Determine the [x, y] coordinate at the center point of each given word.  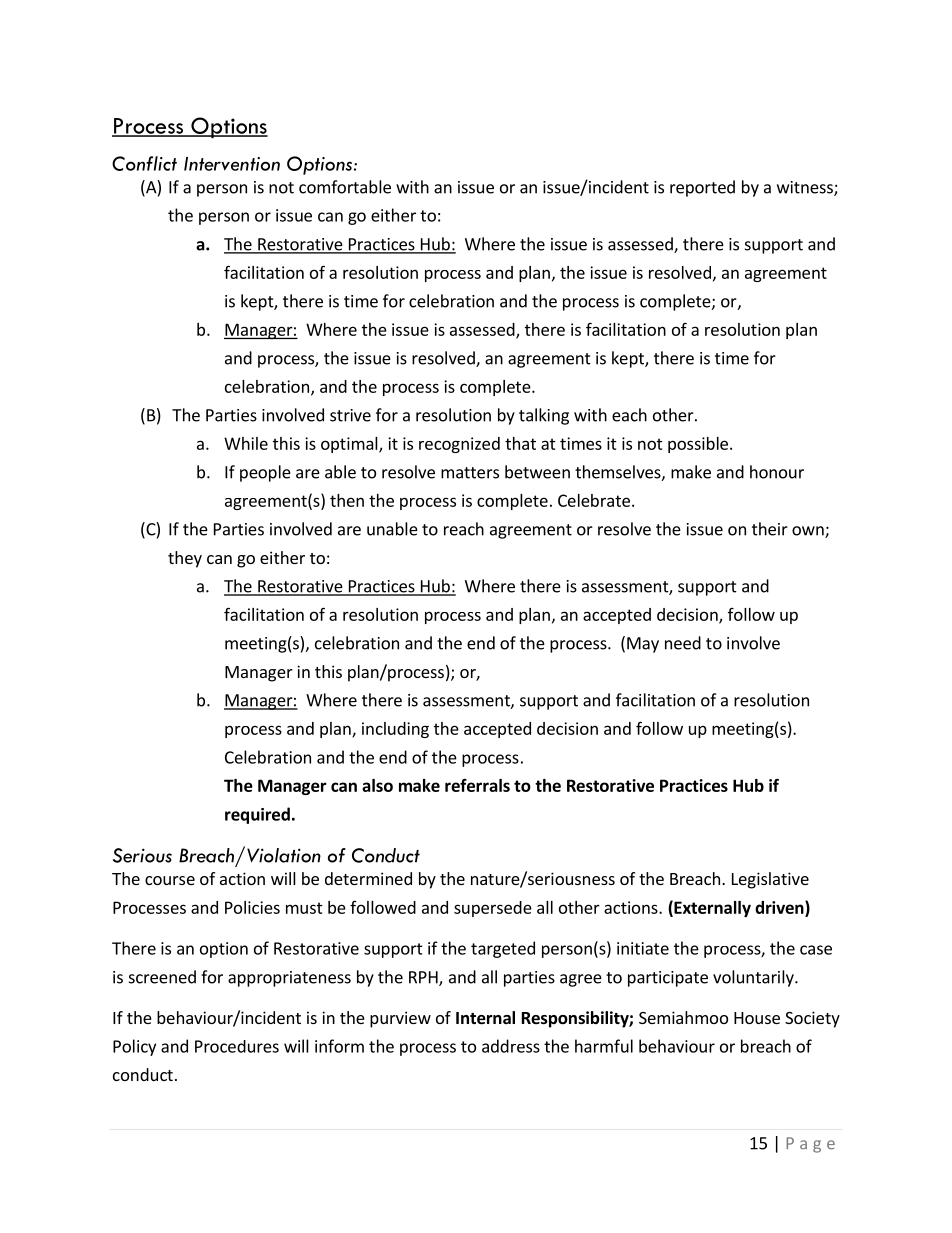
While [246, 443]
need [683, 643]
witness [806, 188]
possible [698, 445]
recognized [459, 445]
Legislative [770, 880]
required [257, 815]
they [185, 559]
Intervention [232, 164]
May [643, 645]
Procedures [237, 1046]
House [757, 1018]
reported [702, 188]
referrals [477, 785]
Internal [485, 1018]
